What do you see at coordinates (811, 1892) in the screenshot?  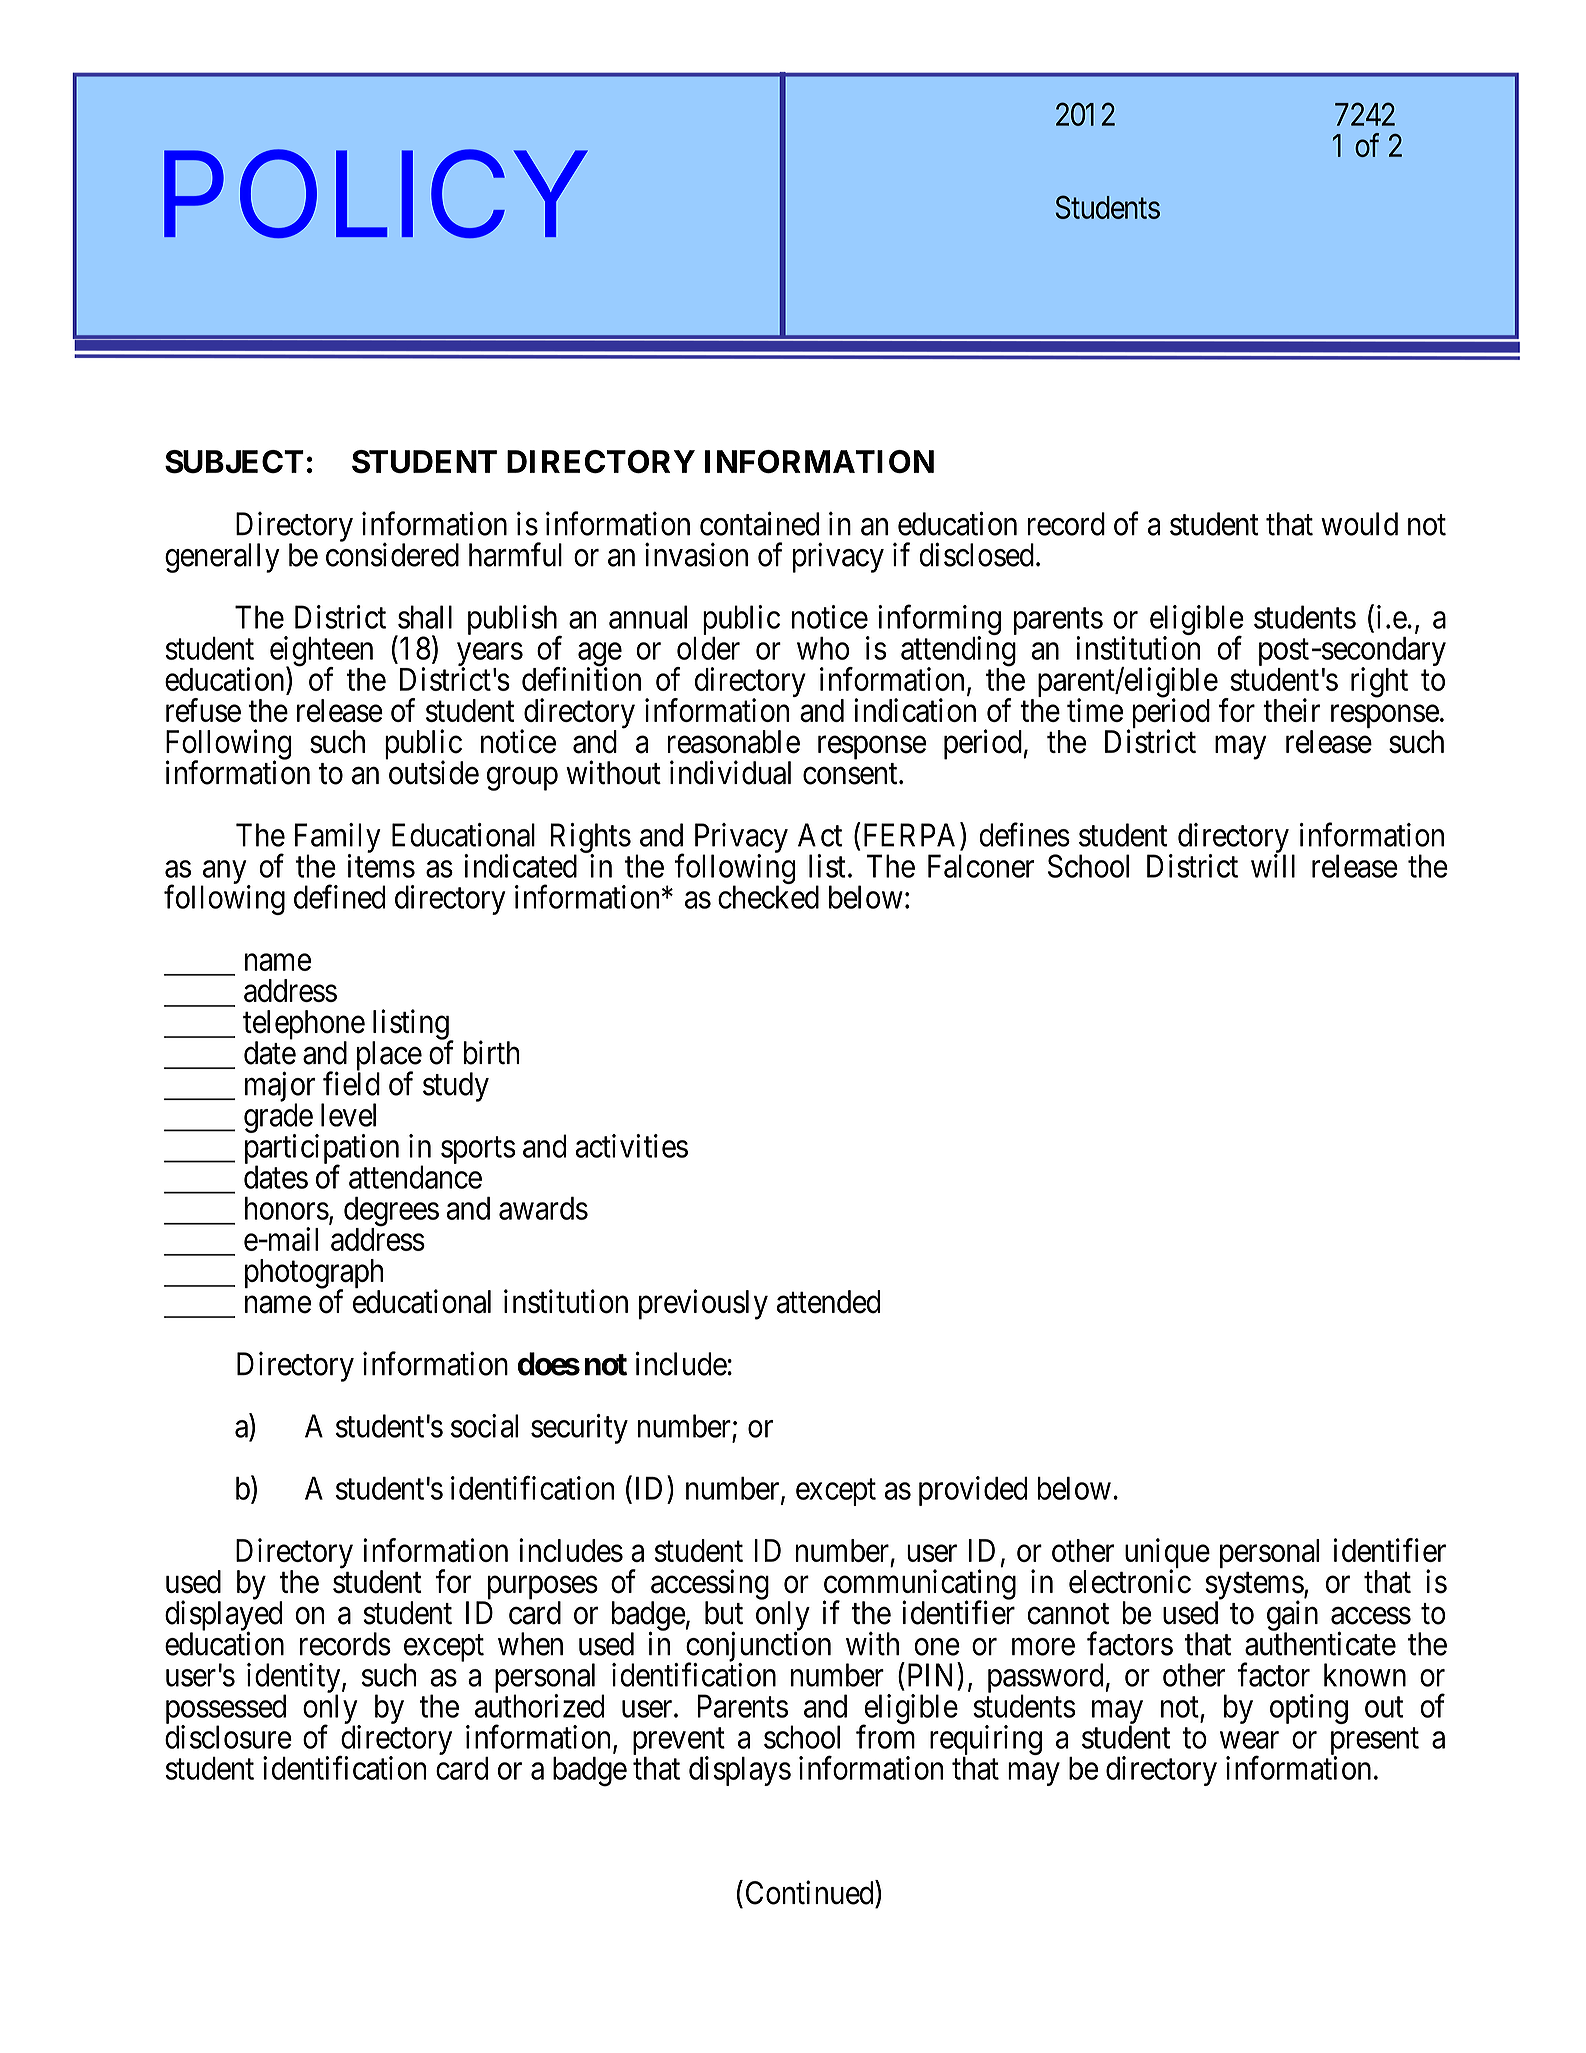 I see `Continued` at bounding box center [811, 1892].
